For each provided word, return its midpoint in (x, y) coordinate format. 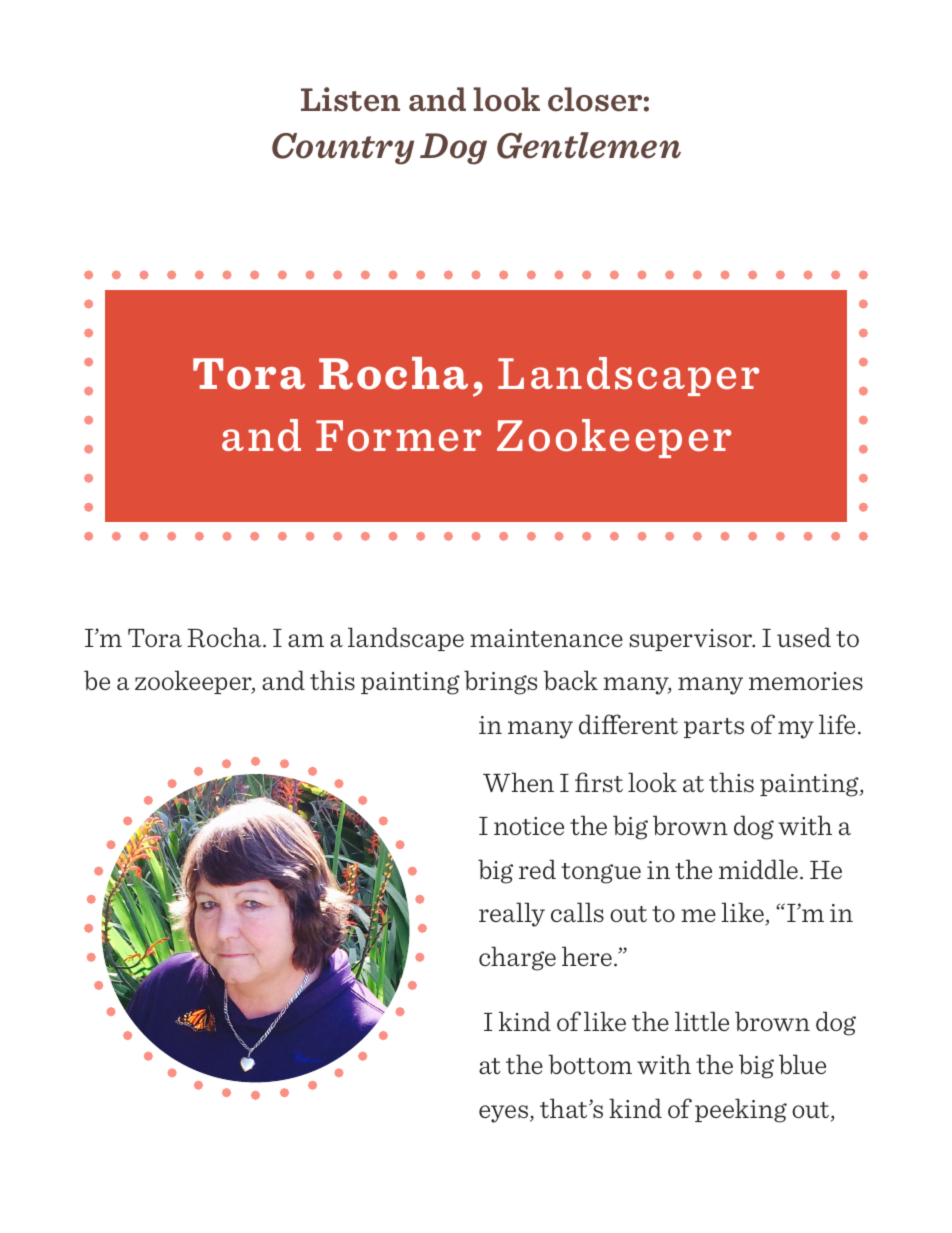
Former (398, 436)
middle (758, 869)
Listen (350, 99)
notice (529, 826)
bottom (590, 1064)
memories (806, 681)
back (570, 680)
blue (802, 1064)
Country (343, 149)
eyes (503, 1114)
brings (500, 682)
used (804, 637)
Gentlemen (589, 145)
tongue (601, 873)
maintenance (546, 638)
